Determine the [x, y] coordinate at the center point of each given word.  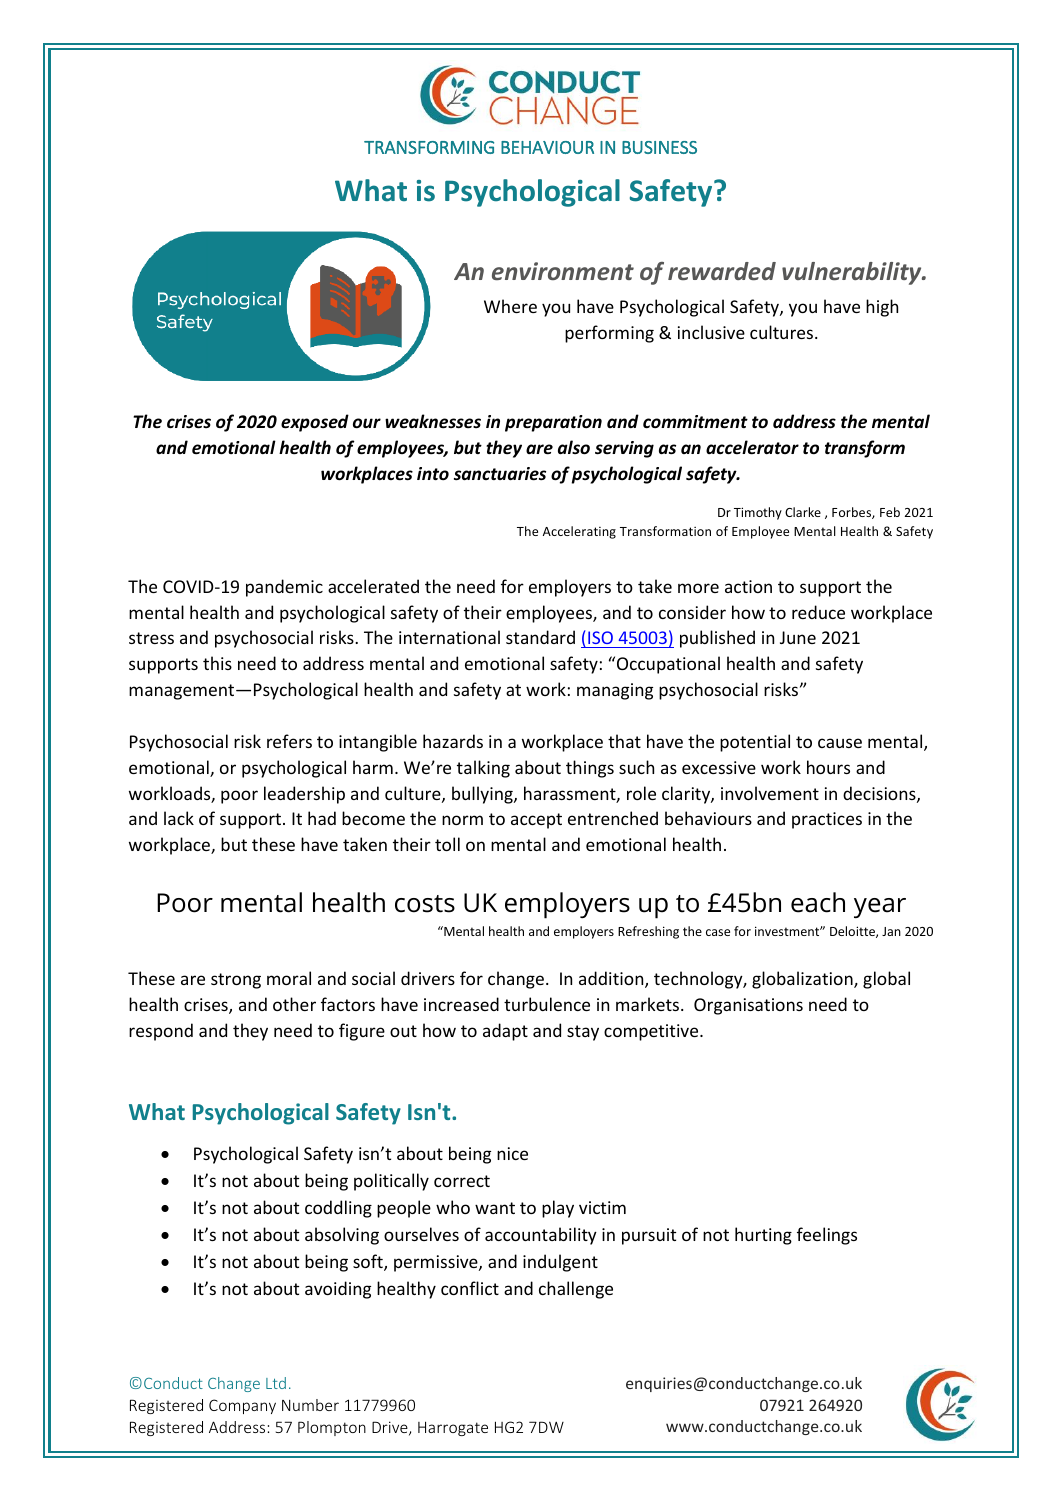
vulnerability [853, 273]
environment [563, 271]
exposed [315, 423]
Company [242, 1406]
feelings [827, 1236]
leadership [304, 795]
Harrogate [453, 1428]
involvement [770, 793]
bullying [483, 795]
